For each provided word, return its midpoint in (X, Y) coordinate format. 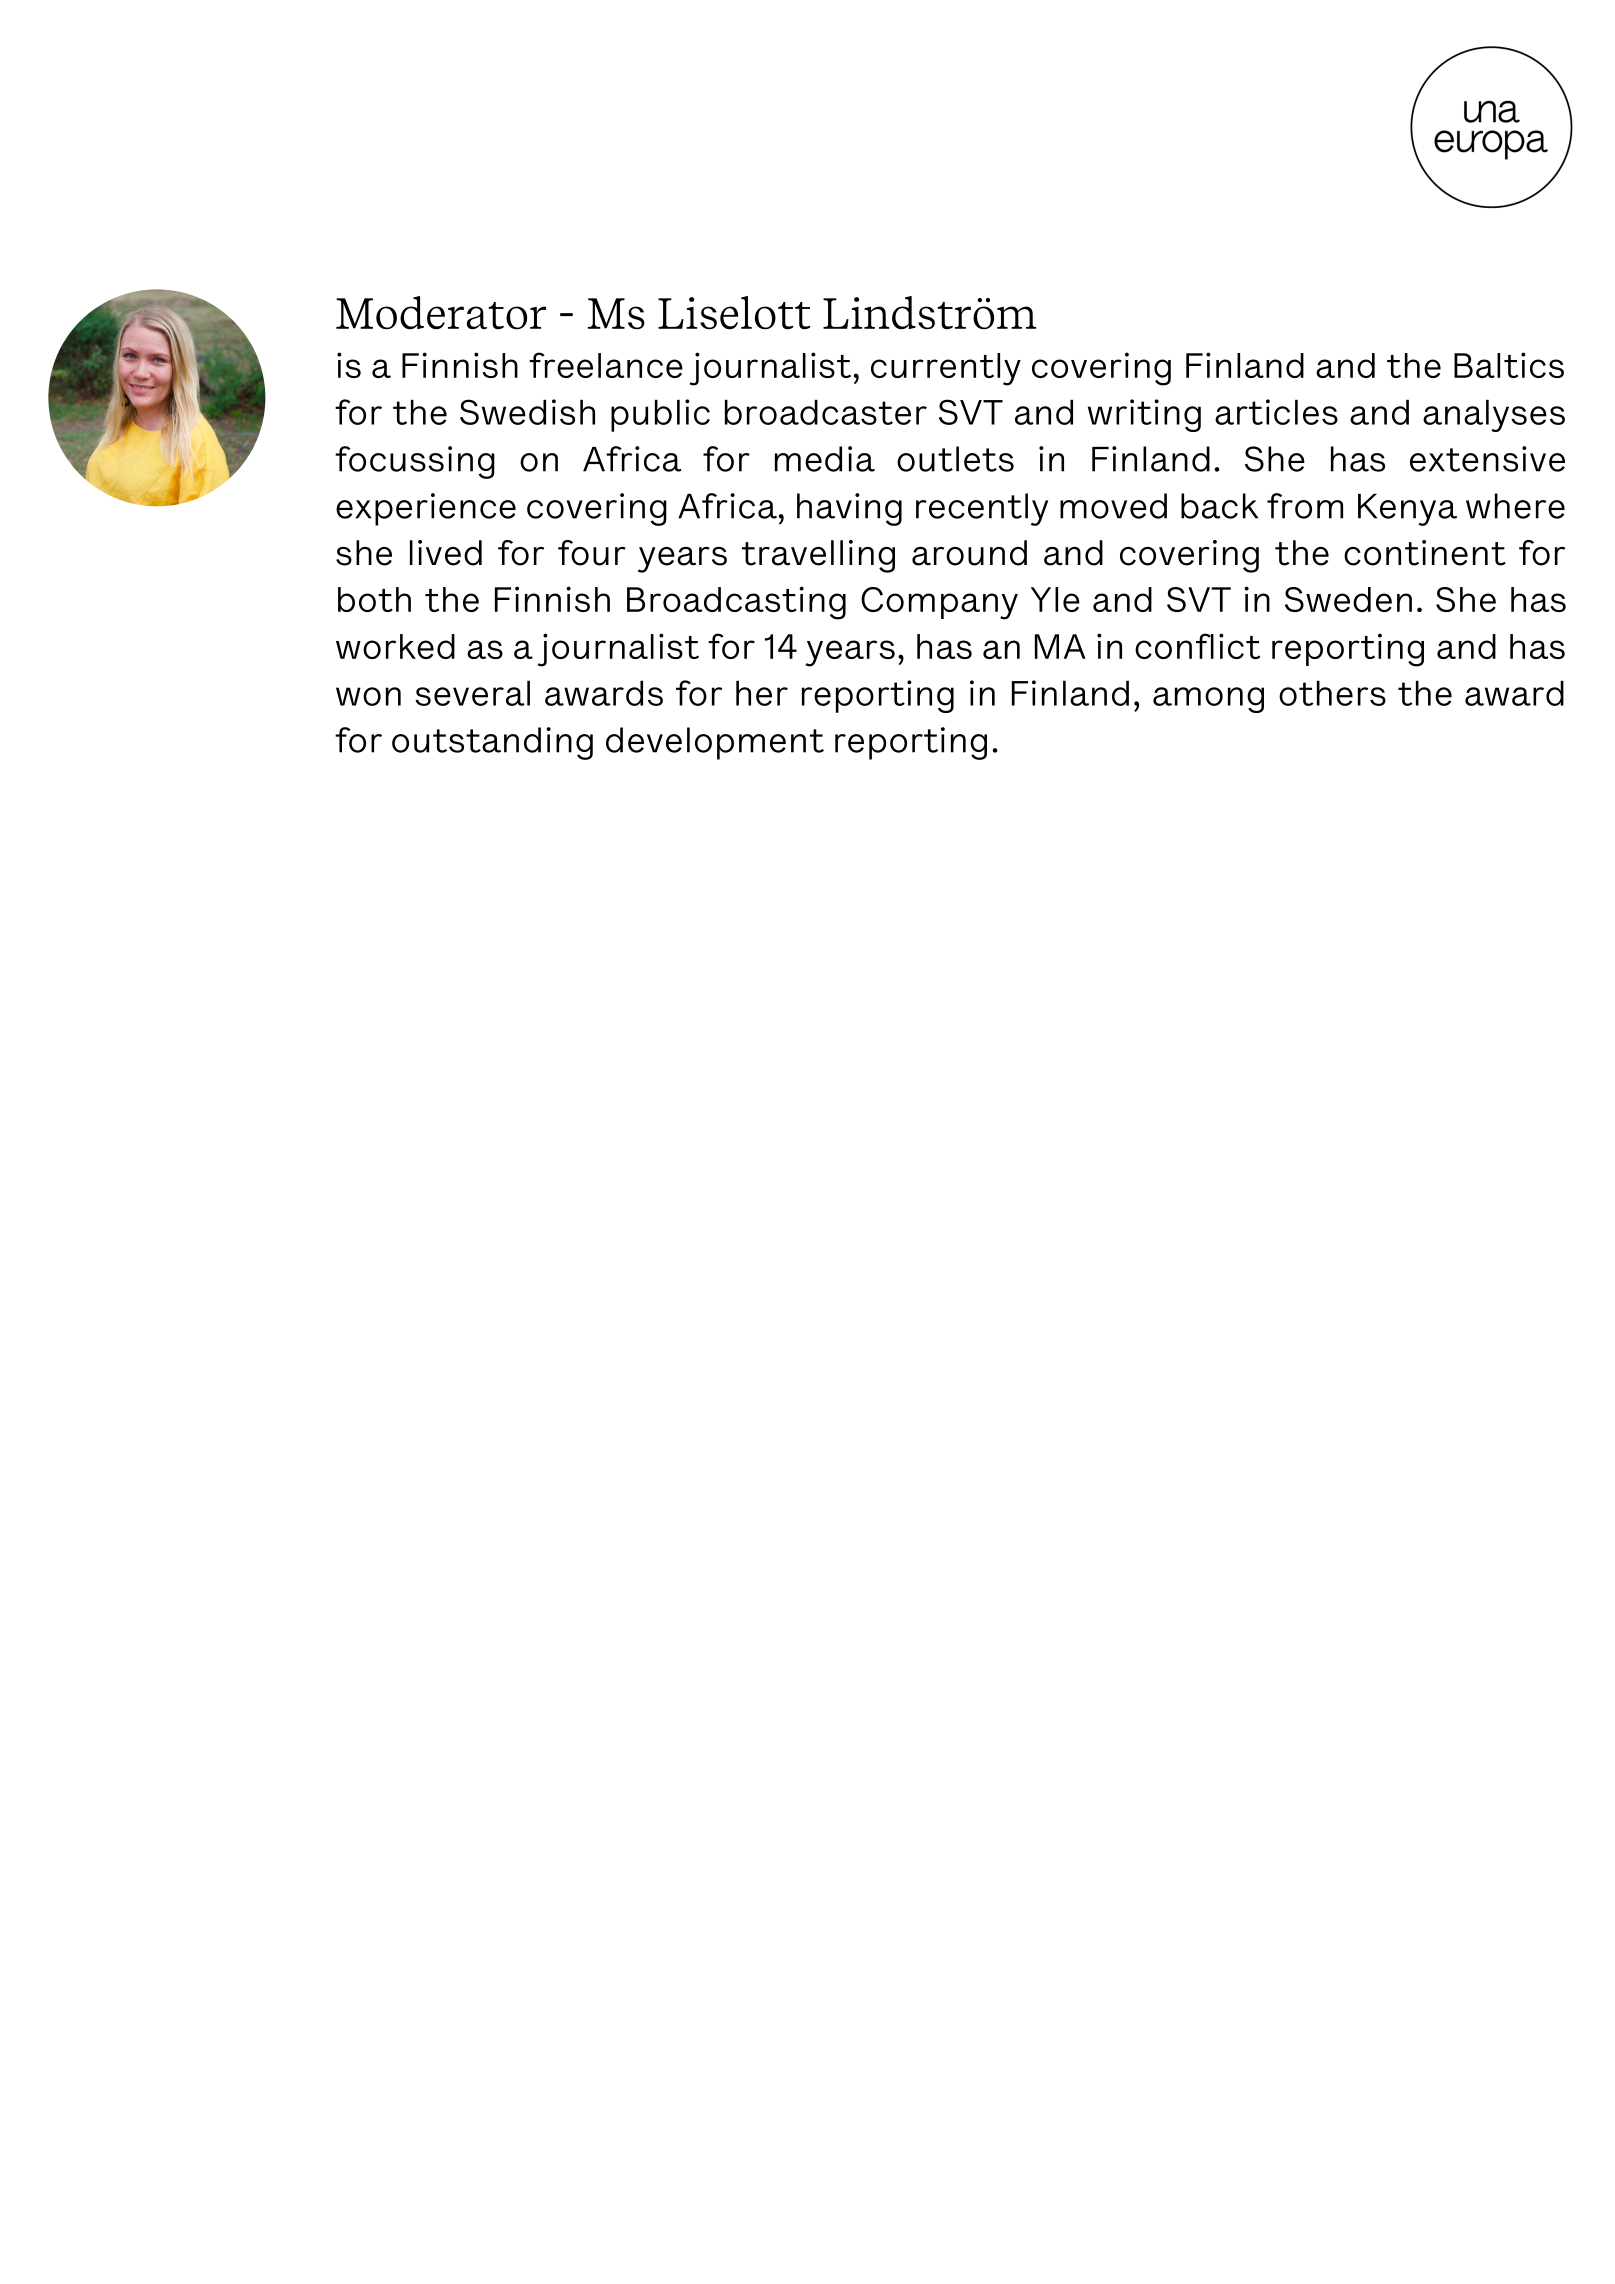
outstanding (492, 743)
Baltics (1509, 365)
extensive (1487, 459)
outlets (955, 459)
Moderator (441, 313)
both (374, 599)
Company (939, 603)
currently (946, 369)
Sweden (1348, 599)
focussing (415, 462)
